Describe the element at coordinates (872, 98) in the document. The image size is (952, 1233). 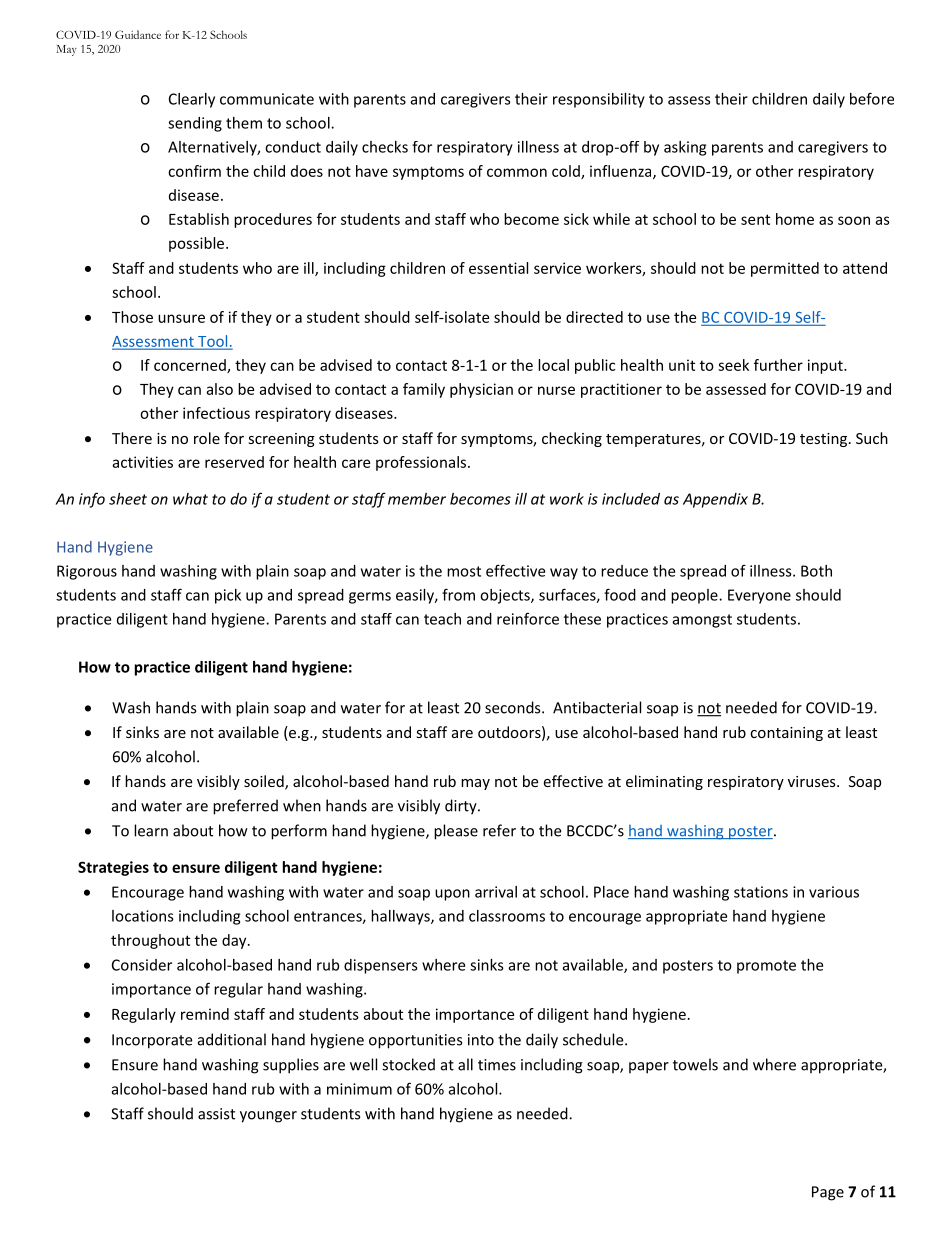
I see `before` at that location.
